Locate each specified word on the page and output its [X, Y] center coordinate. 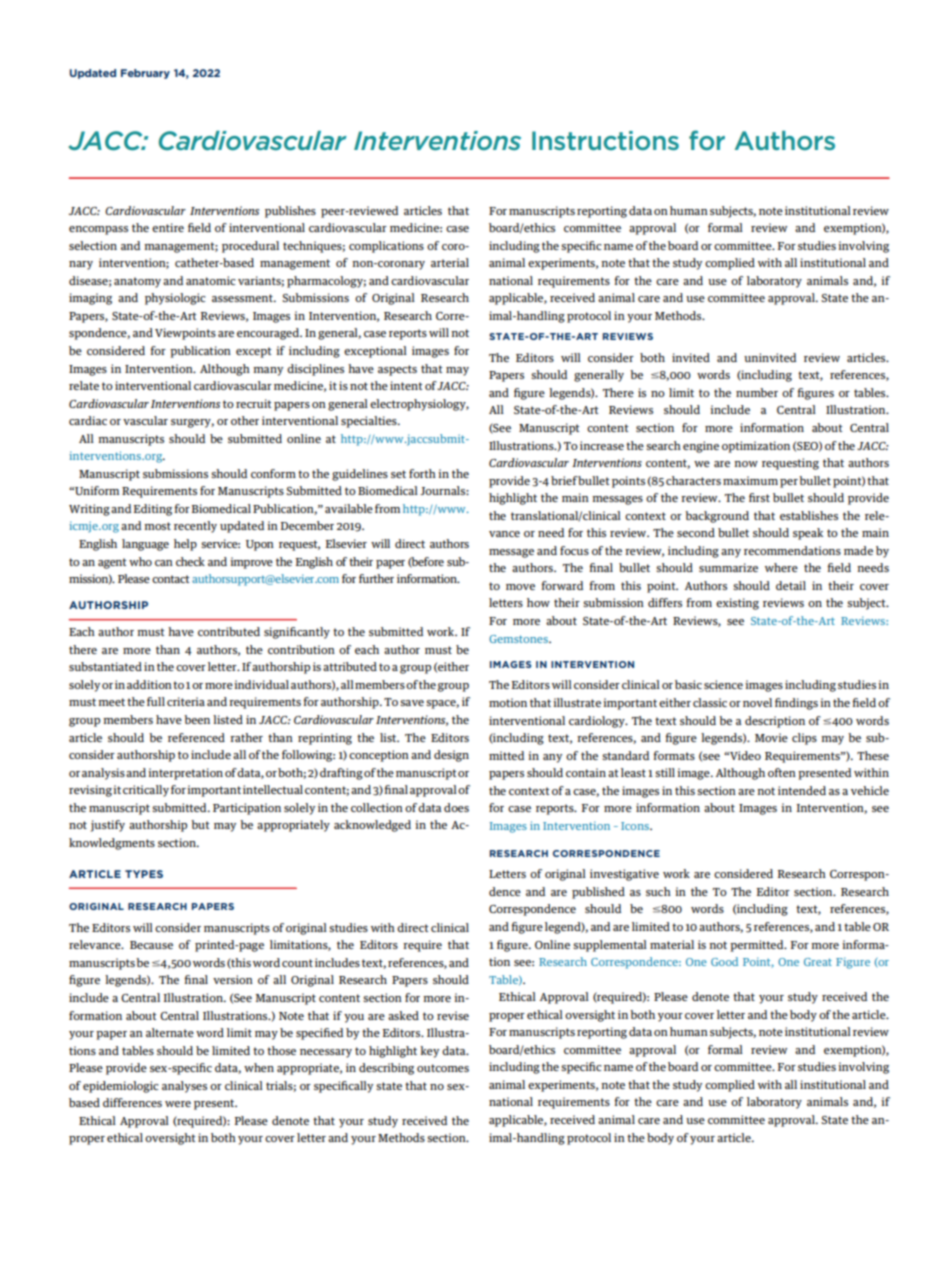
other [245, 420]
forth [422, 473]
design [451, 756]
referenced [196, 737]
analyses [184, 1087]
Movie [771, 737]
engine [701, 447]
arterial [450, 262]
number [757, 392]
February [145, 74]
